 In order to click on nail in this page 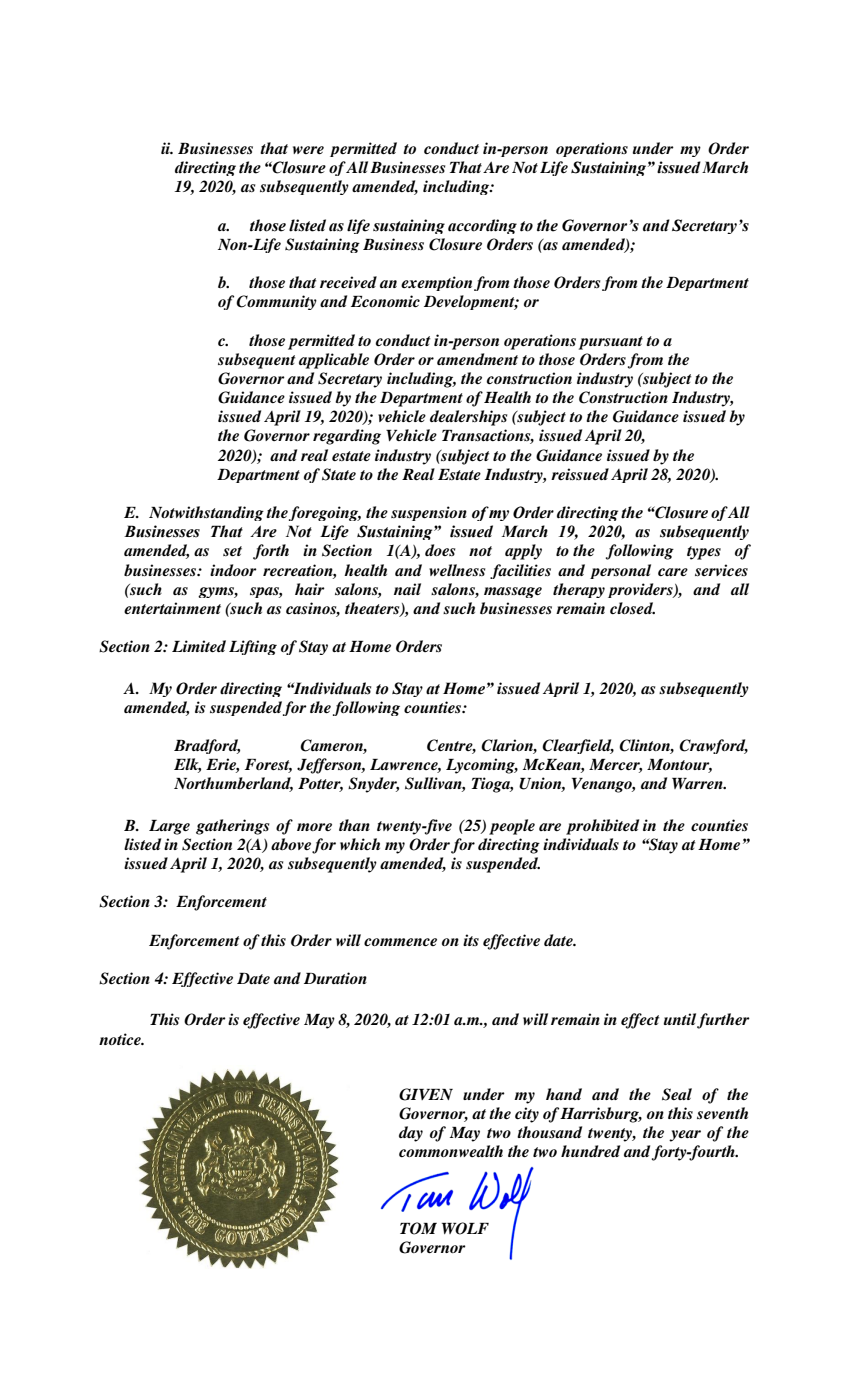, I will do `click(407, 589)`.
